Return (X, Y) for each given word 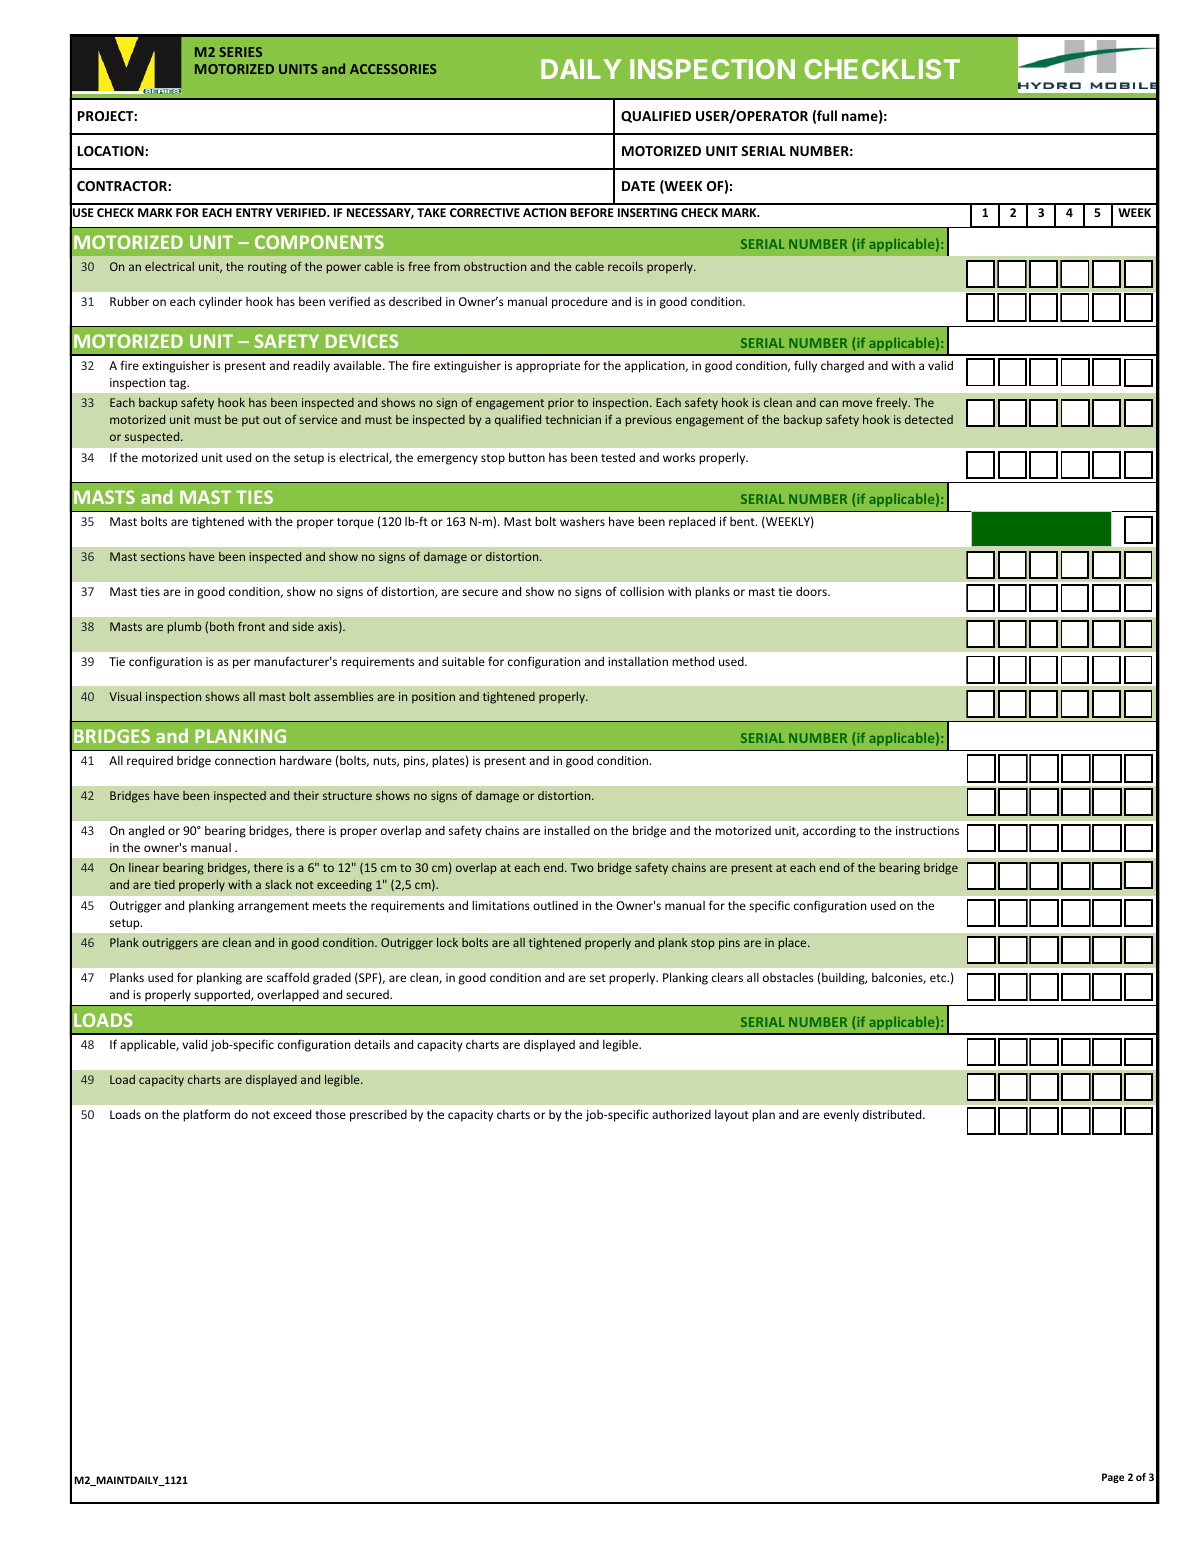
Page (1113, 1478)
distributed (893, 1114)
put (251, 421)
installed (567, 830)
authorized (681, 1114)
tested (618, 457)
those (330, 1114)
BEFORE (592, 212)
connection (245, 760)
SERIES (240, 52)
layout (732, 1116)
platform (206, 1115)
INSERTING (647, 212)
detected (929, 419)
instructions (927, 830)
